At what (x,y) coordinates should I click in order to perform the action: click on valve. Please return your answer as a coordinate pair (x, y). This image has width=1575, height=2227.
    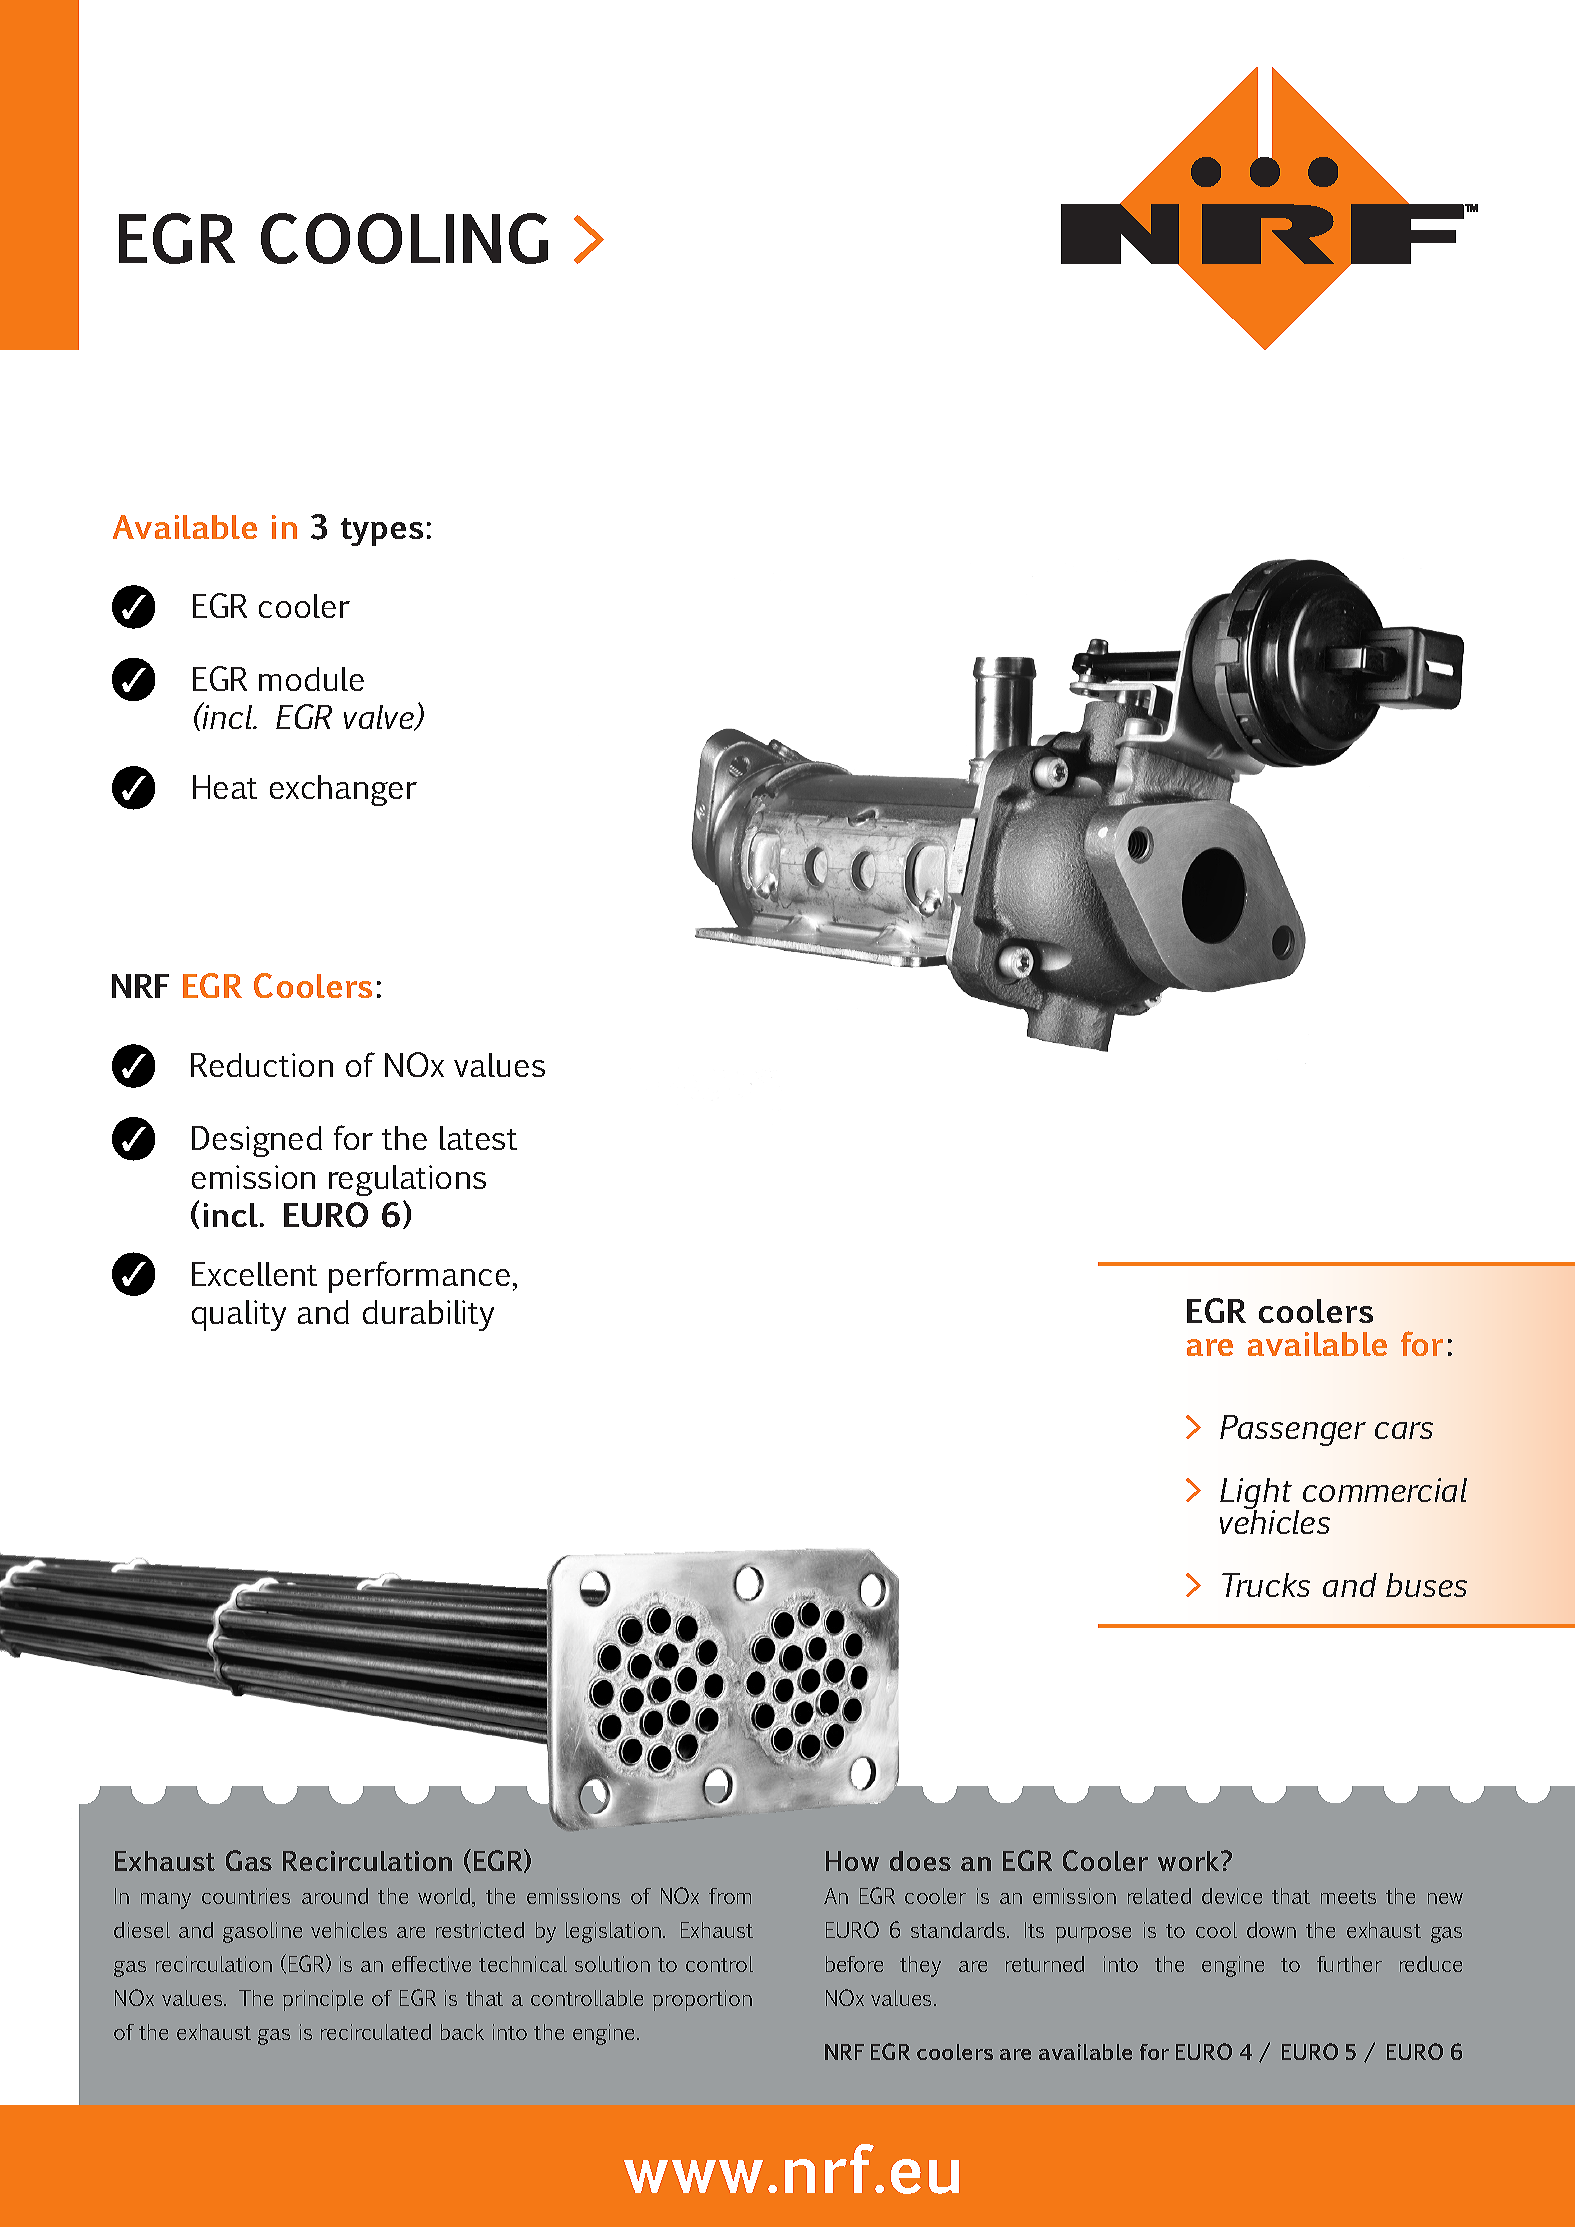
    Looking at the image, I should click on (380, 718).
